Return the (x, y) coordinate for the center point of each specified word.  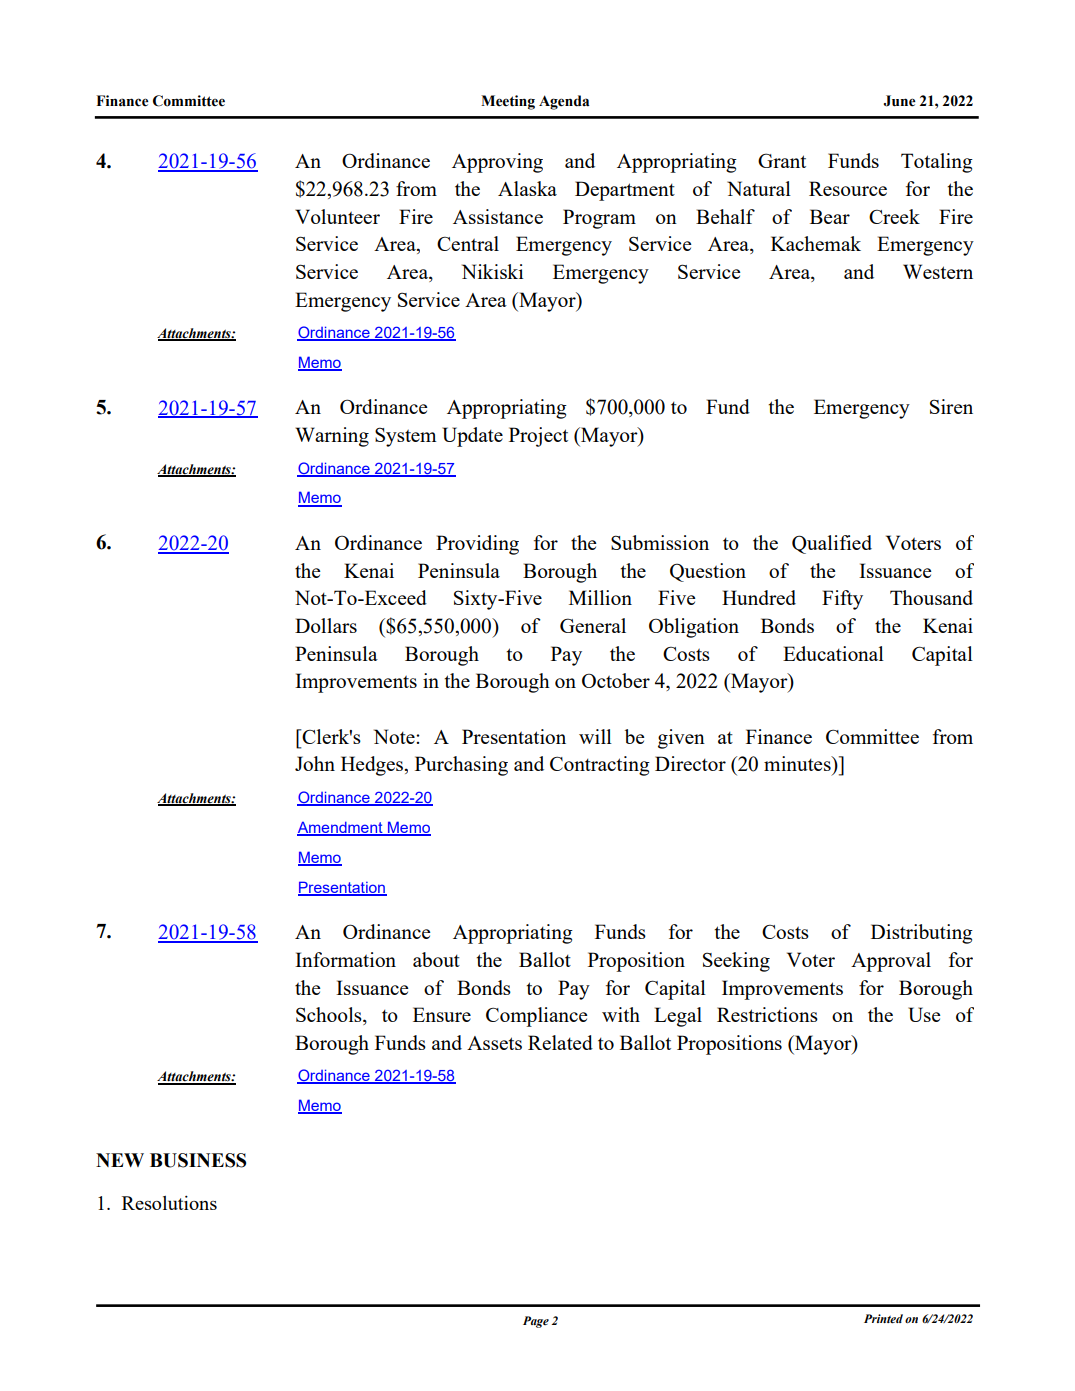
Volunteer (337, 216)
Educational (833, 653)
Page (536, 1322)
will (595, 736)
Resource (848, 188)
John (315, 763)
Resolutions (169, 1203)
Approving (497, 163)
